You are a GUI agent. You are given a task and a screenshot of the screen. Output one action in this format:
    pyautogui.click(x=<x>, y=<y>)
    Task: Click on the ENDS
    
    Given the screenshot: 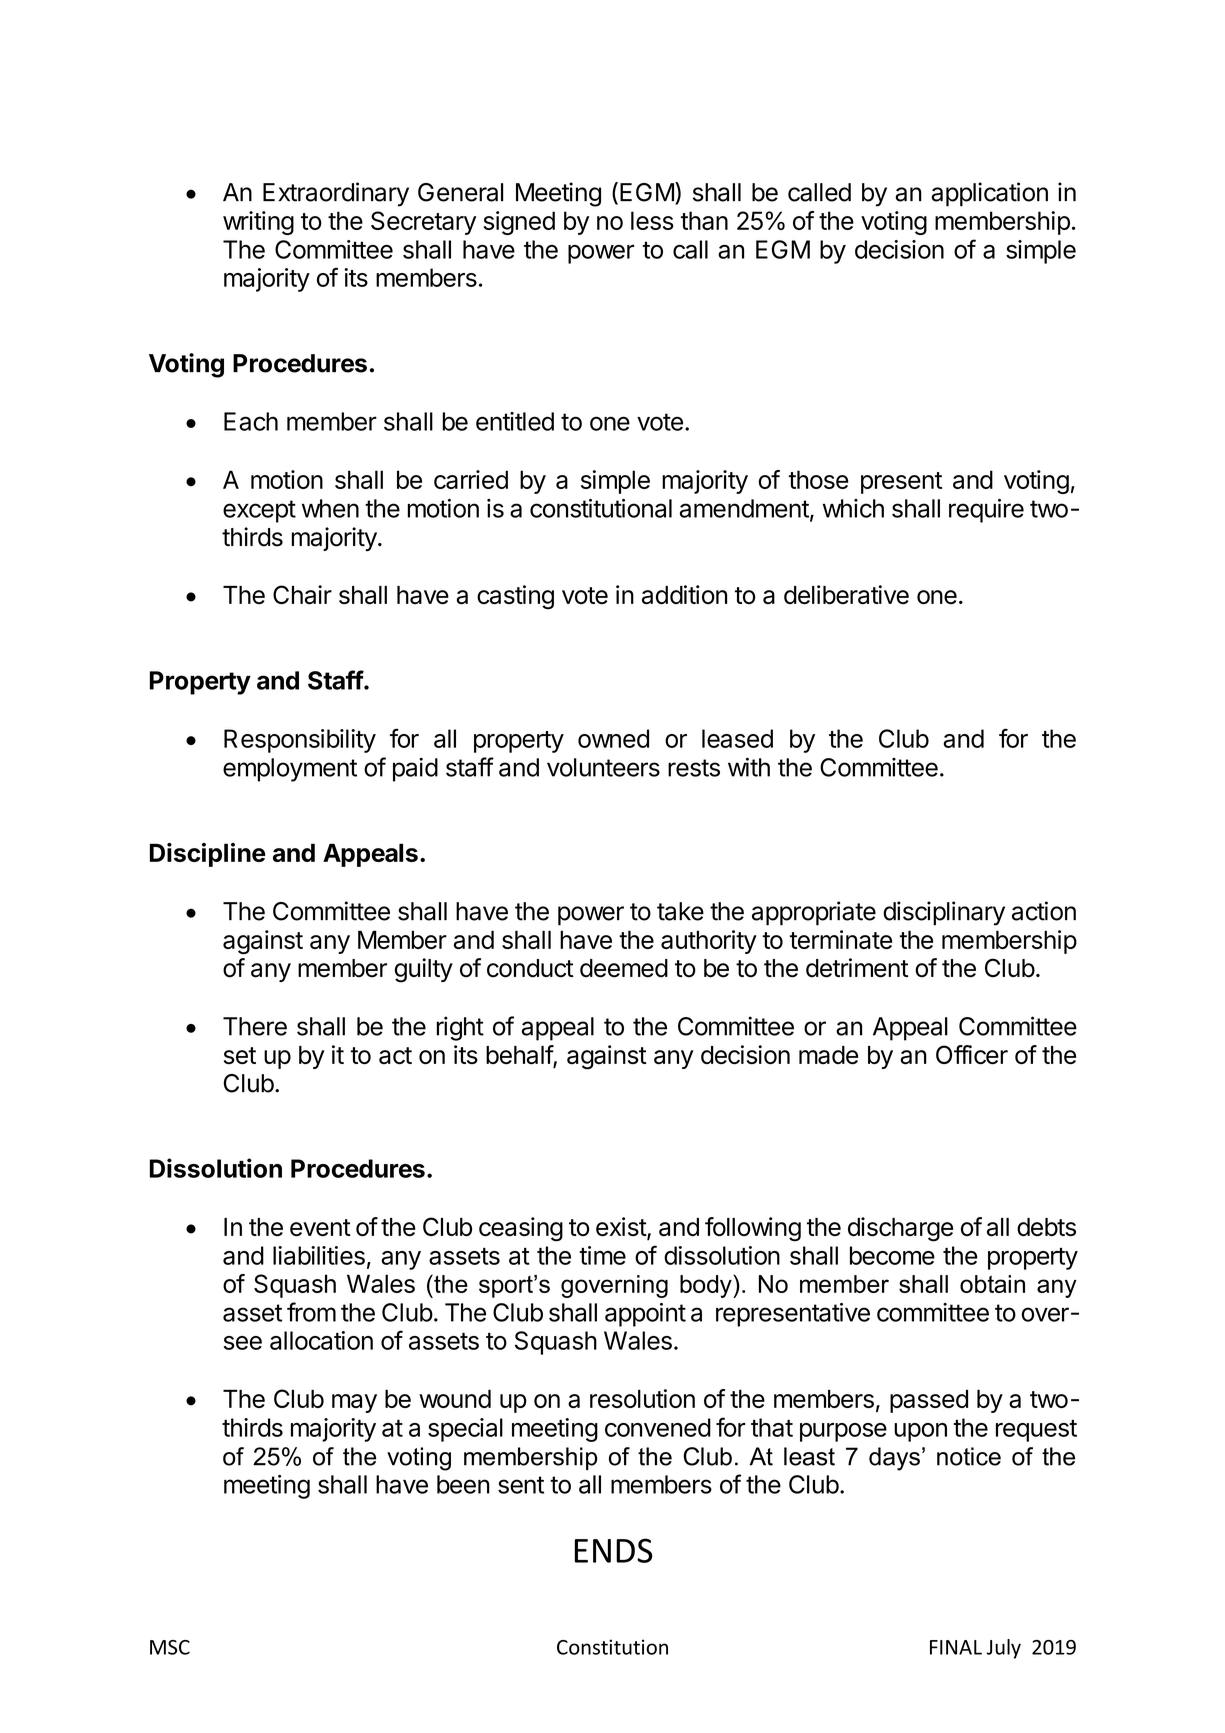 What is the action you would take?
    pyautogui.click(x=614, y=1550)
